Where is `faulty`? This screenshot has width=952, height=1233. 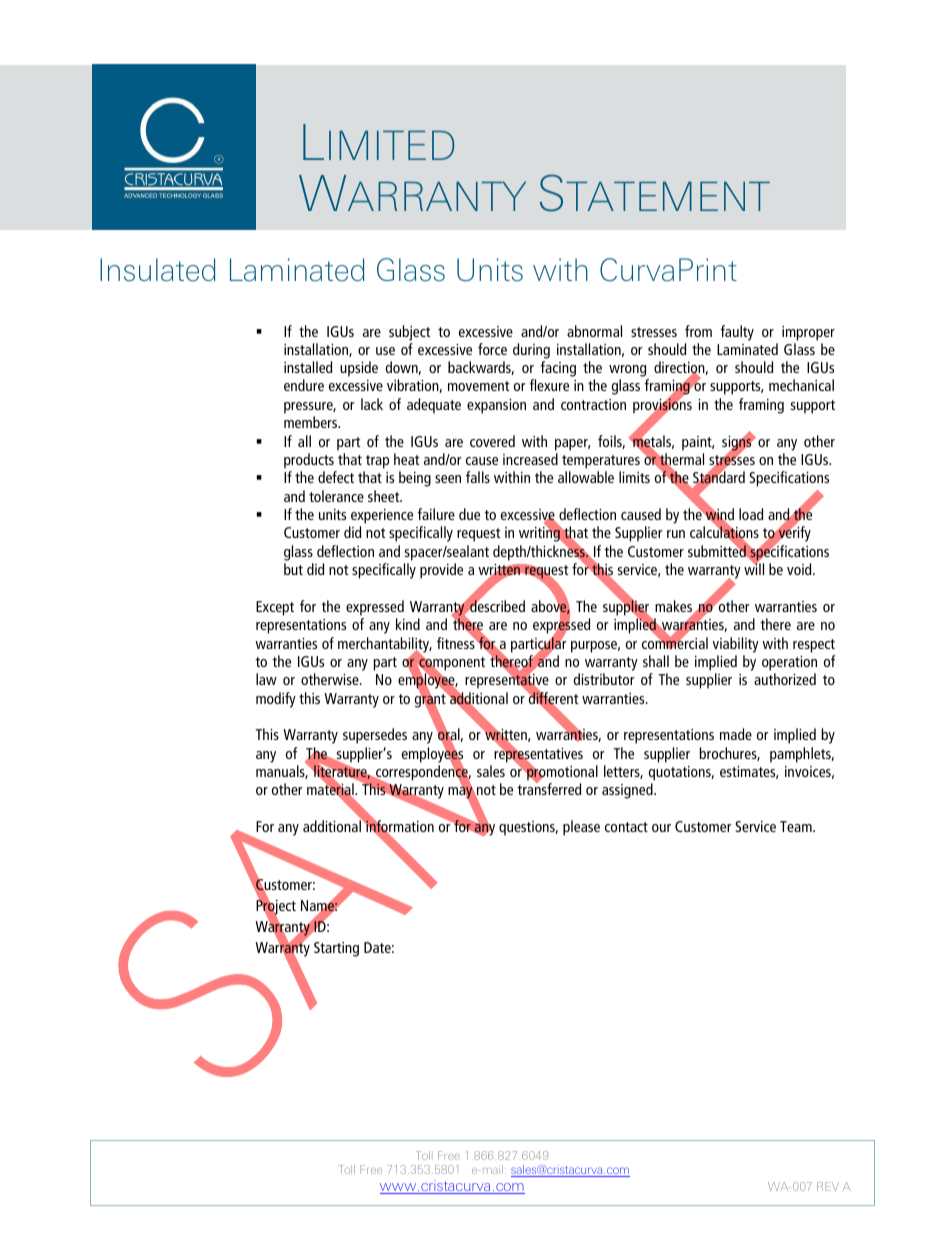 faulty is located at coordinates (737, 333).
